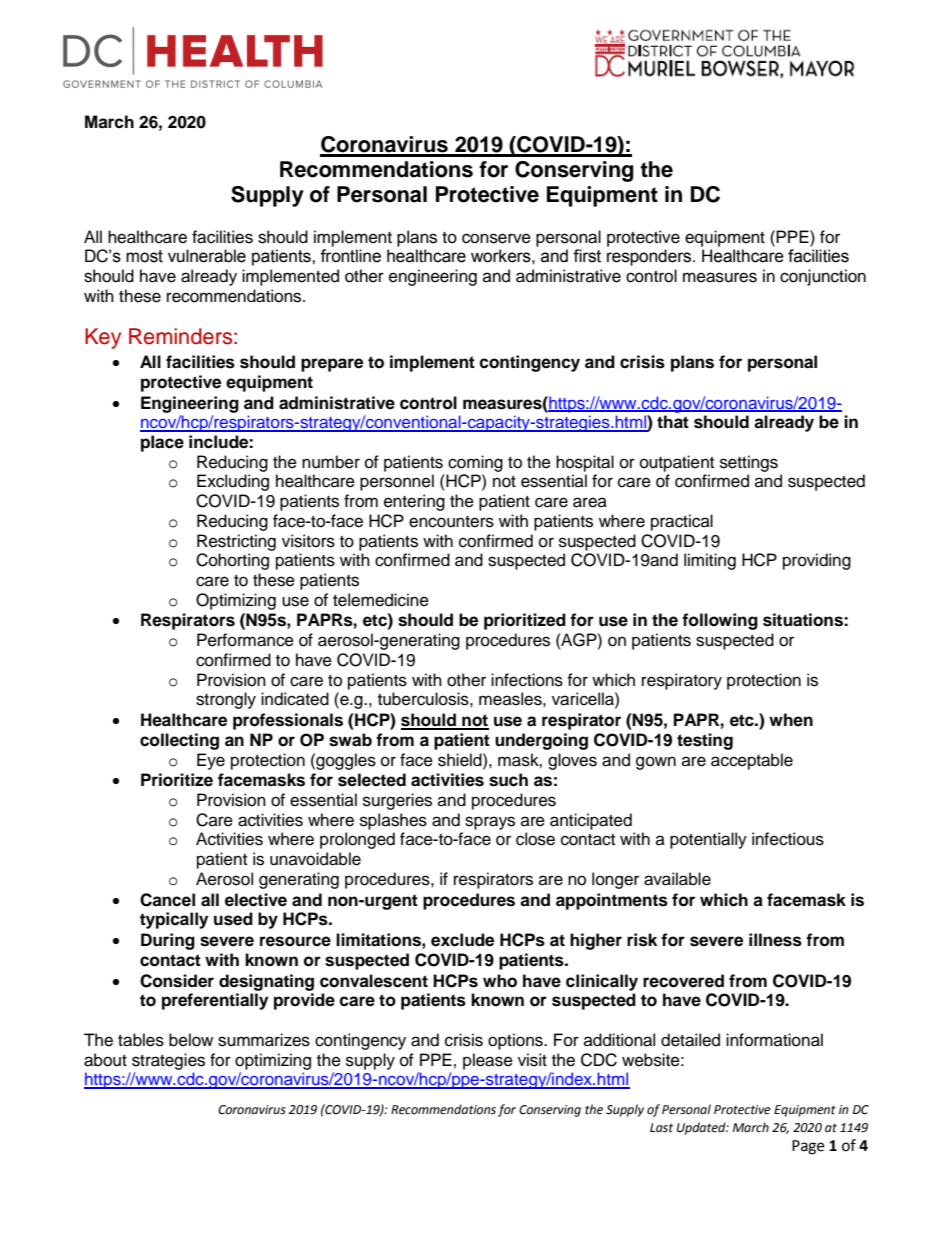  Describe the element at coordinates (527, 680) in the screenshot. I see `infections` at that location.
